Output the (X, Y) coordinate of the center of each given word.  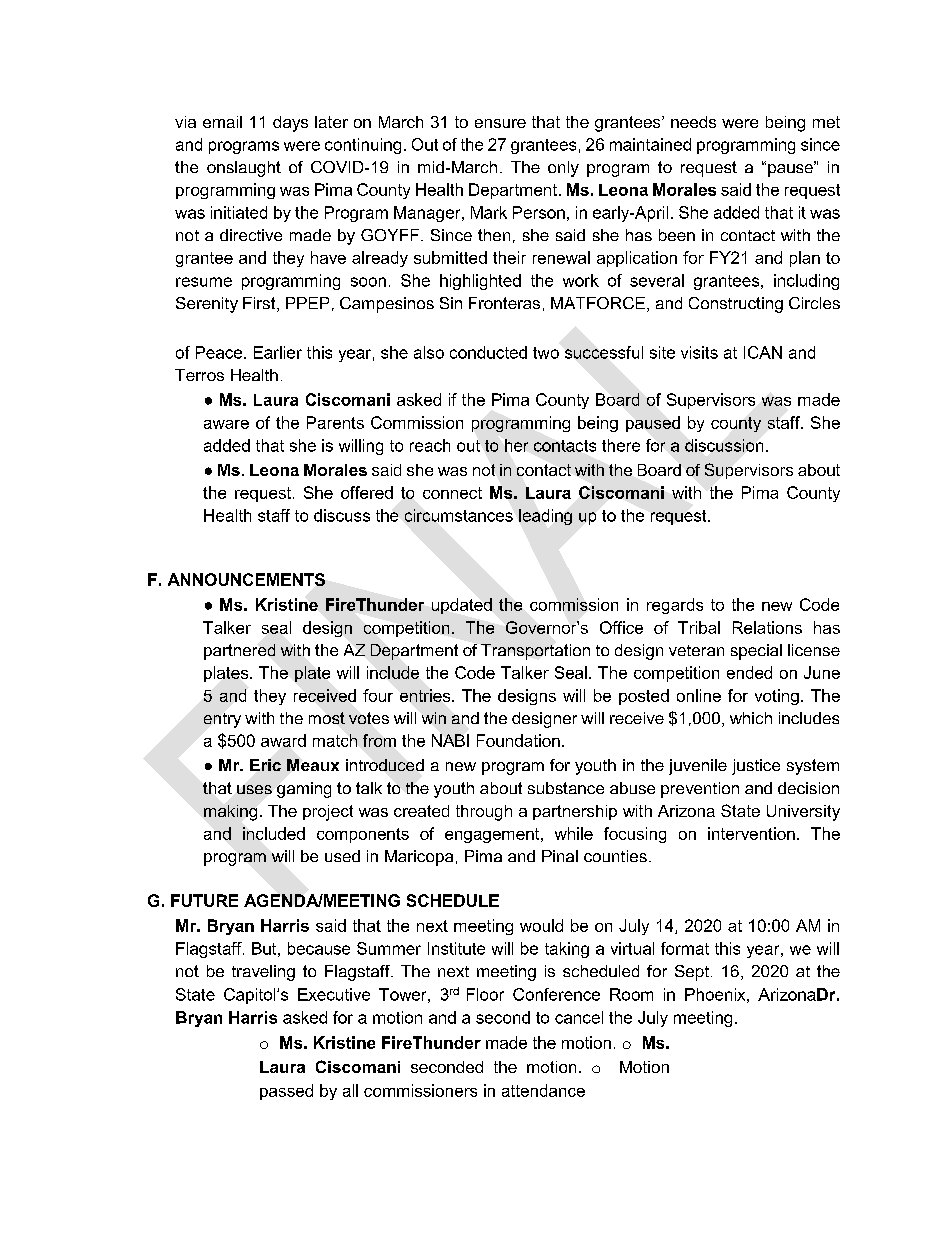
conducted (488, 352)
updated (462, 606)
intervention (751, 833)
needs (693, 122)
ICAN (763, 352)
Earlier (278, 352)
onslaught (244, 169)
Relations (767, 627)
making (230, 813)
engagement (493, 835)
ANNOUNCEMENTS (246, 579)
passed (286, 1092)
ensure (500, 123)
